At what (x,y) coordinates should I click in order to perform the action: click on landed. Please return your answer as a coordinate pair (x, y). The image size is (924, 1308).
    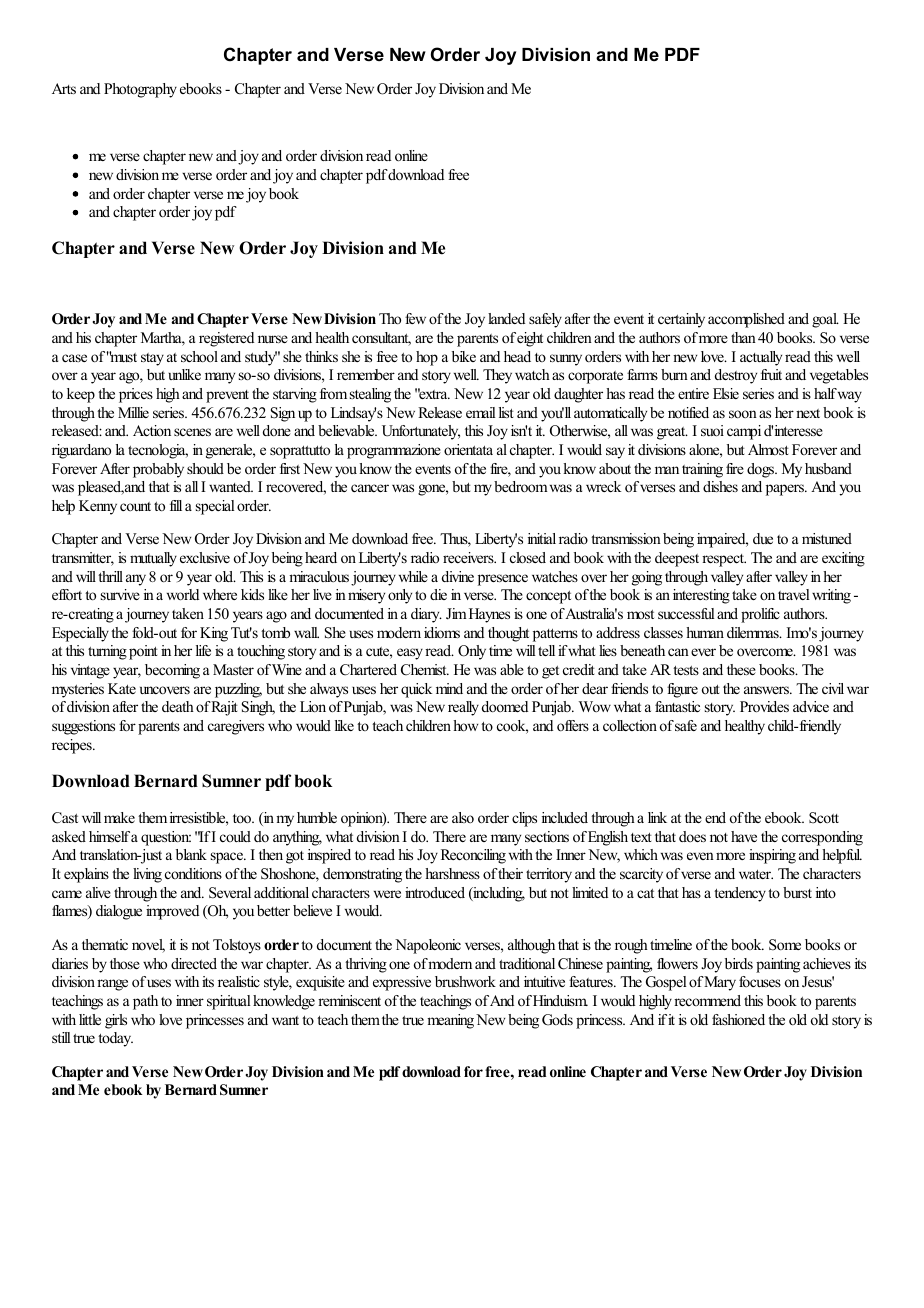
    Looking at the image, I should click on (506, 318).
